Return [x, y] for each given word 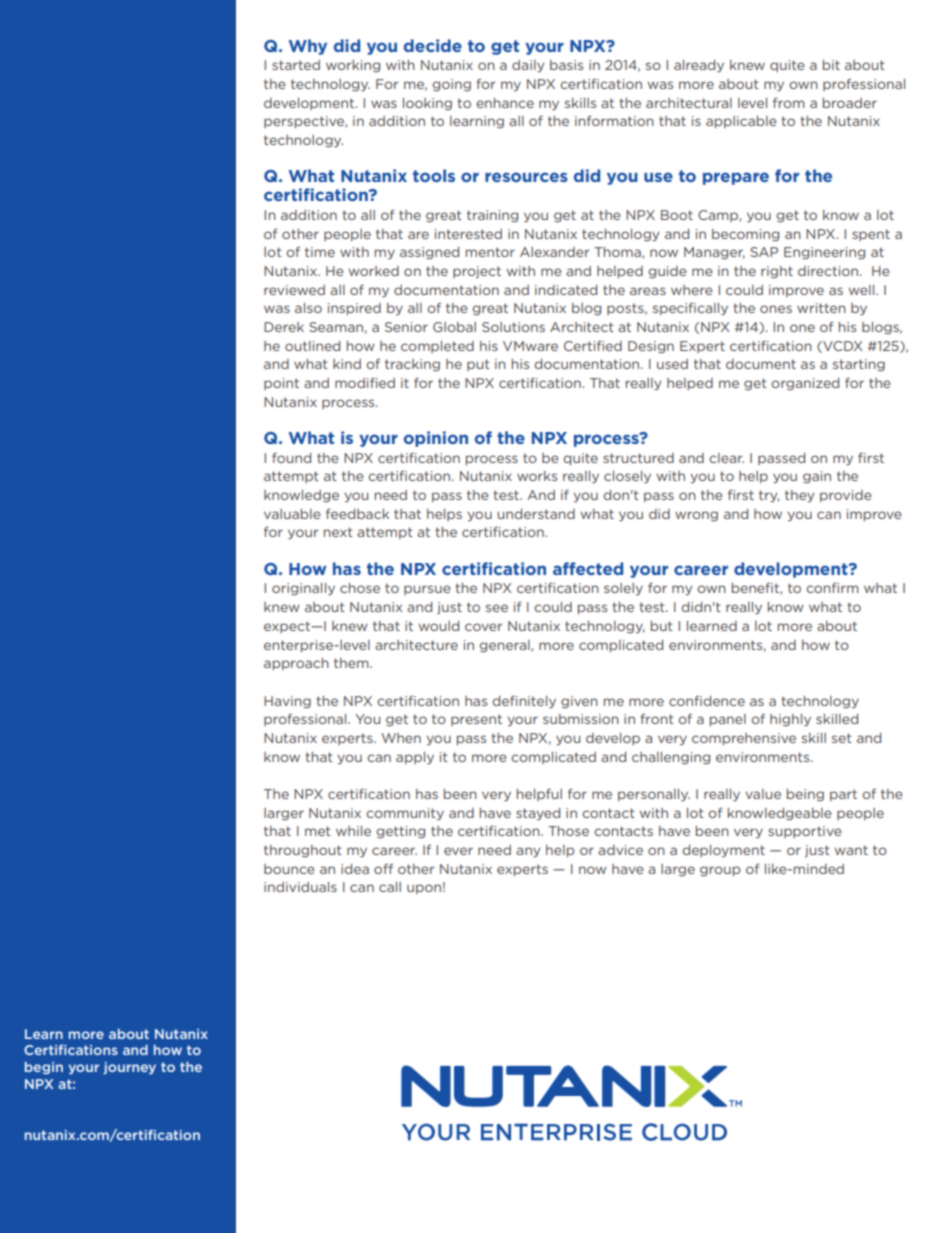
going [451, 85]
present [476, 720]
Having [287, 702]
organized [805, 384]
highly [790, 720]
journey [129, 1068]
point [281, 384]
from [789, 102]
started [296, 65]
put [478, 365]
